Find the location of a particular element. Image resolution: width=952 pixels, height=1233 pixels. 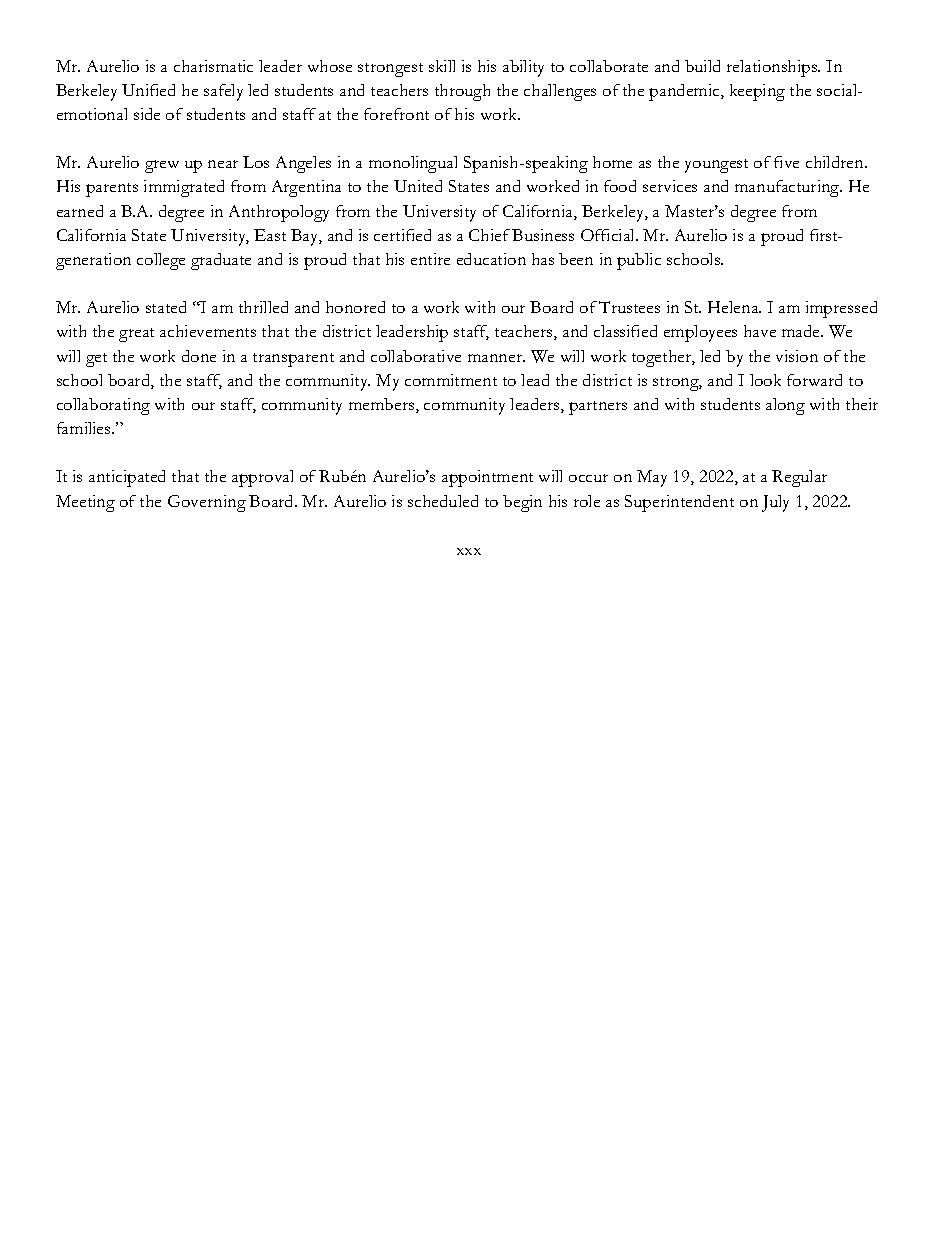

manufacturing is located at coordinates (788, 188).
